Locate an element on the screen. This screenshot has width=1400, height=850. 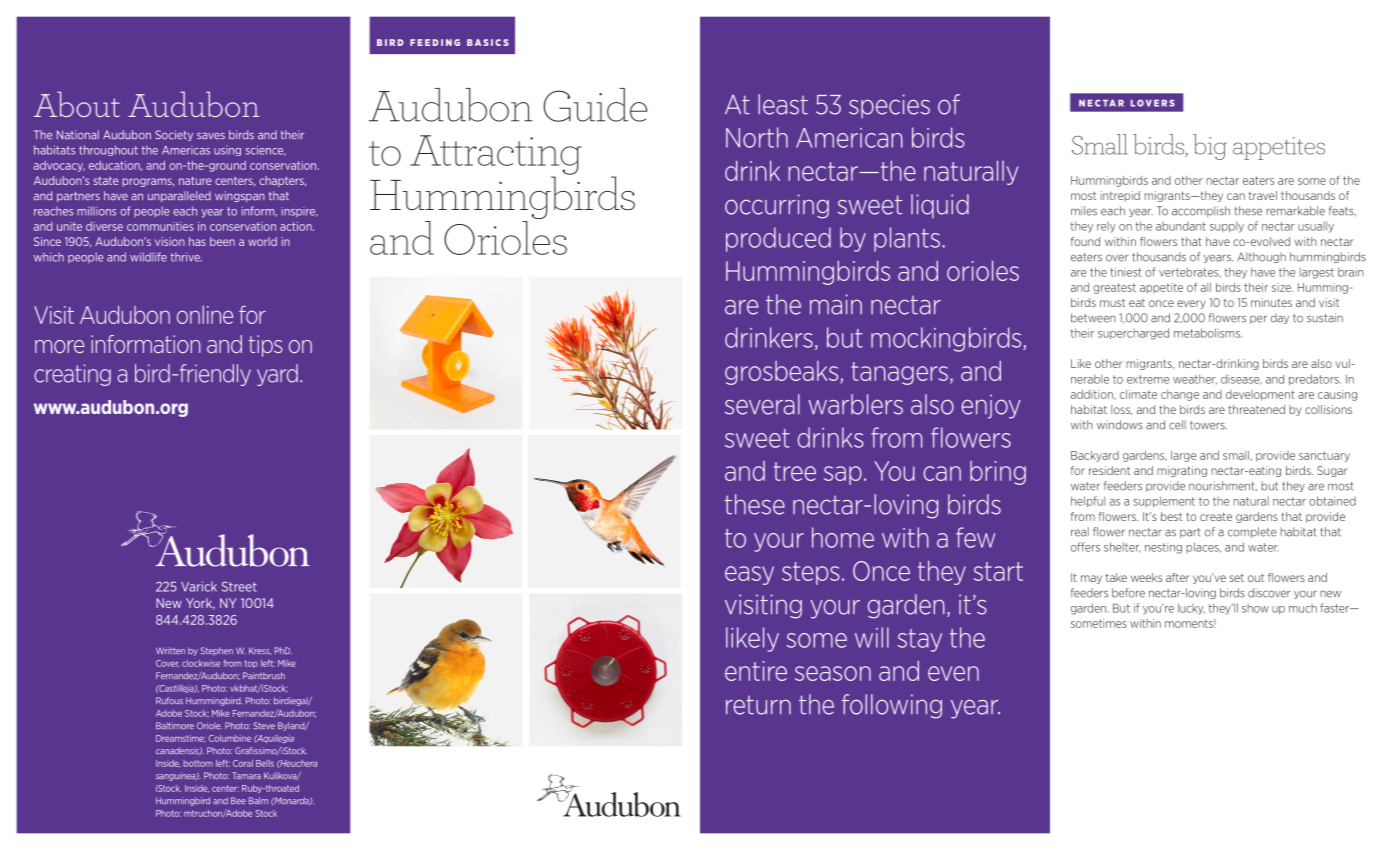
big is located at coordinates (1210, 147).
